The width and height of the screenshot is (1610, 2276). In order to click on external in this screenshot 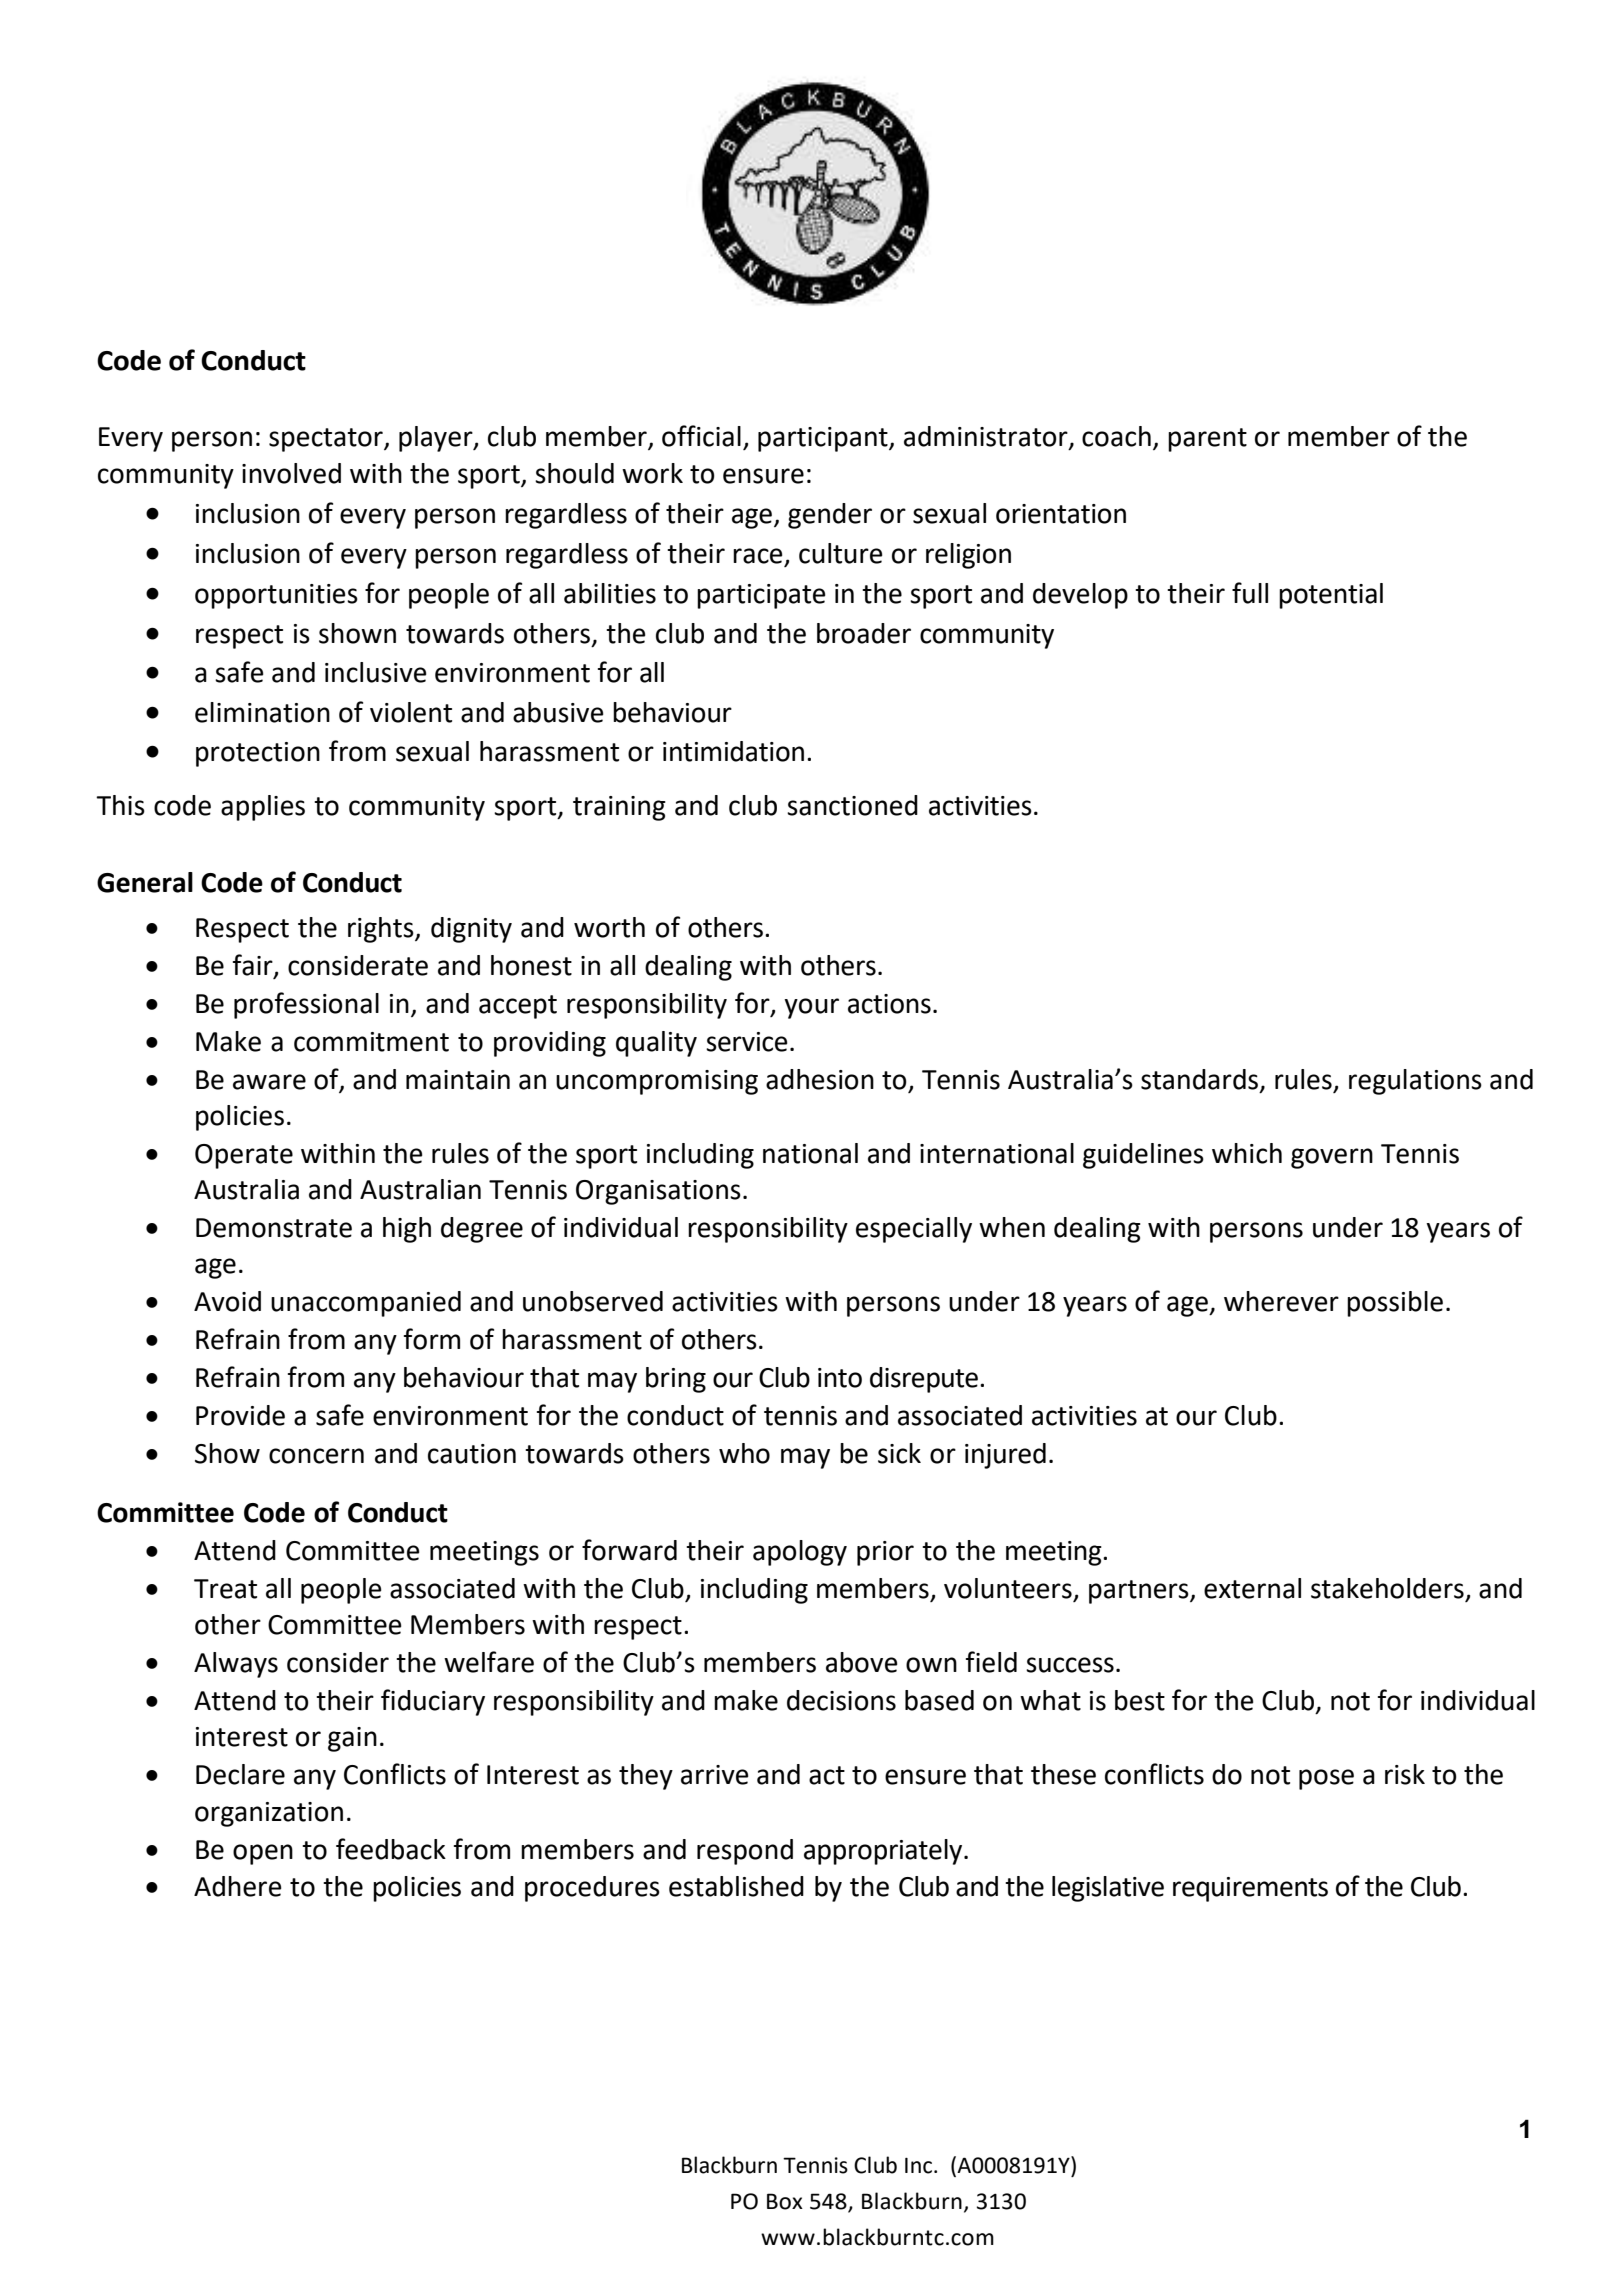, I will do `click(1252, 1588)`.
